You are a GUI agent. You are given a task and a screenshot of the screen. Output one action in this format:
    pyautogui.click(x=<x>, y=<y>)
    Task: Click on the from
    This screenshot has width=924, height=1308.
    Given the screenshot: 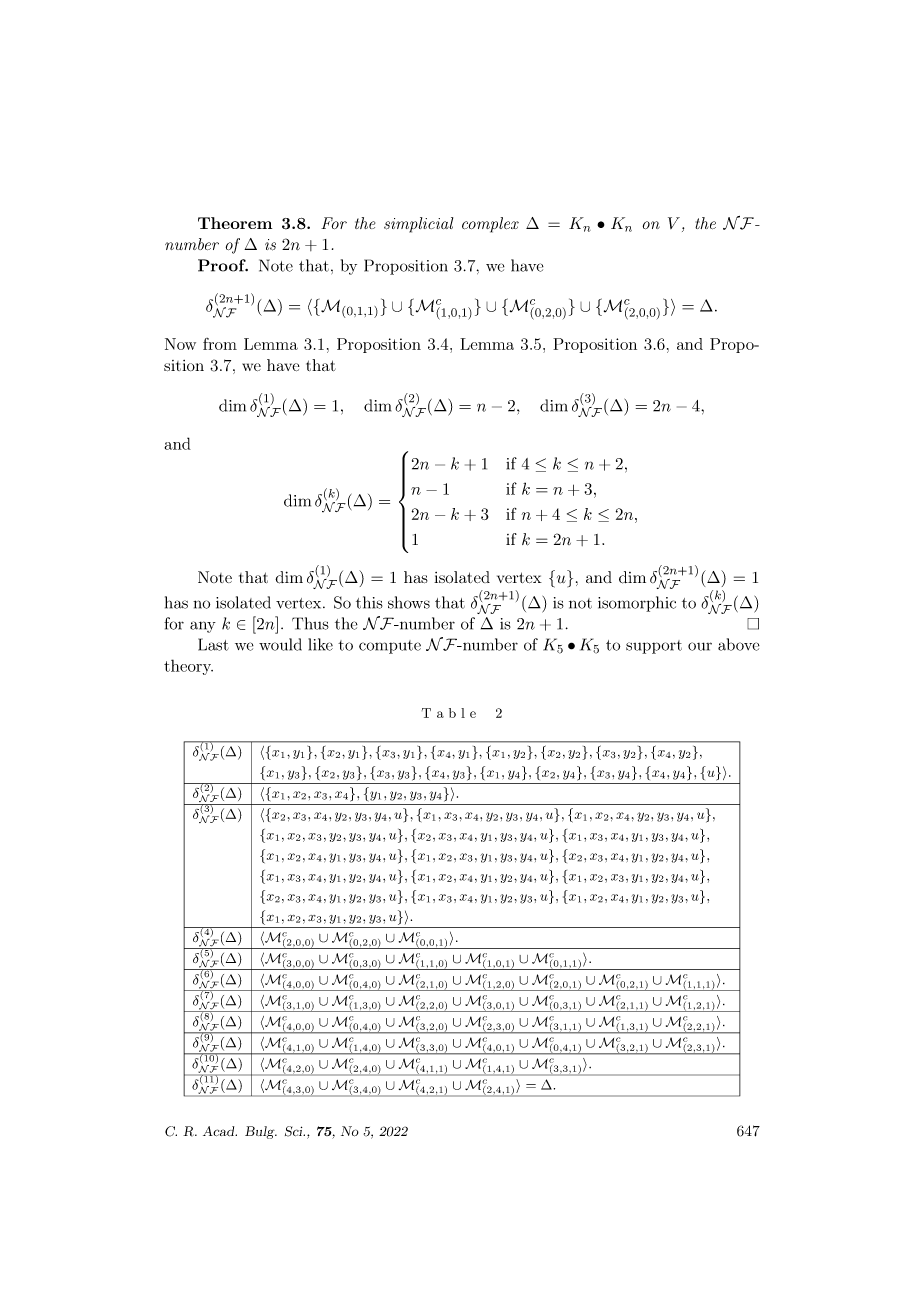 What is the action you would take?
    pyautogui.click(x=220, y=344)
